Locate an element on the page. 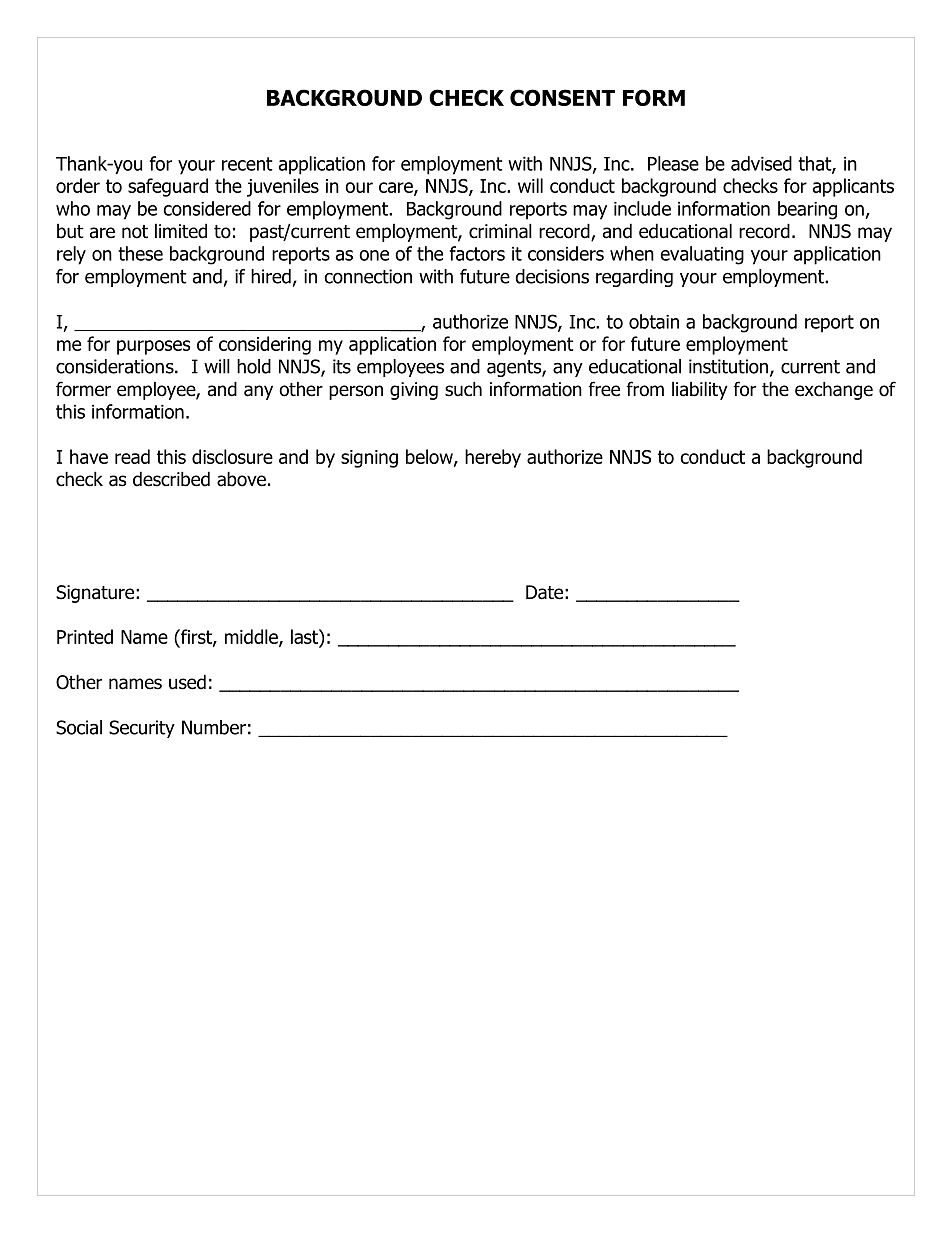 The height and width of the document is (1233, 952). Security is located at coordinates (142, 729).
